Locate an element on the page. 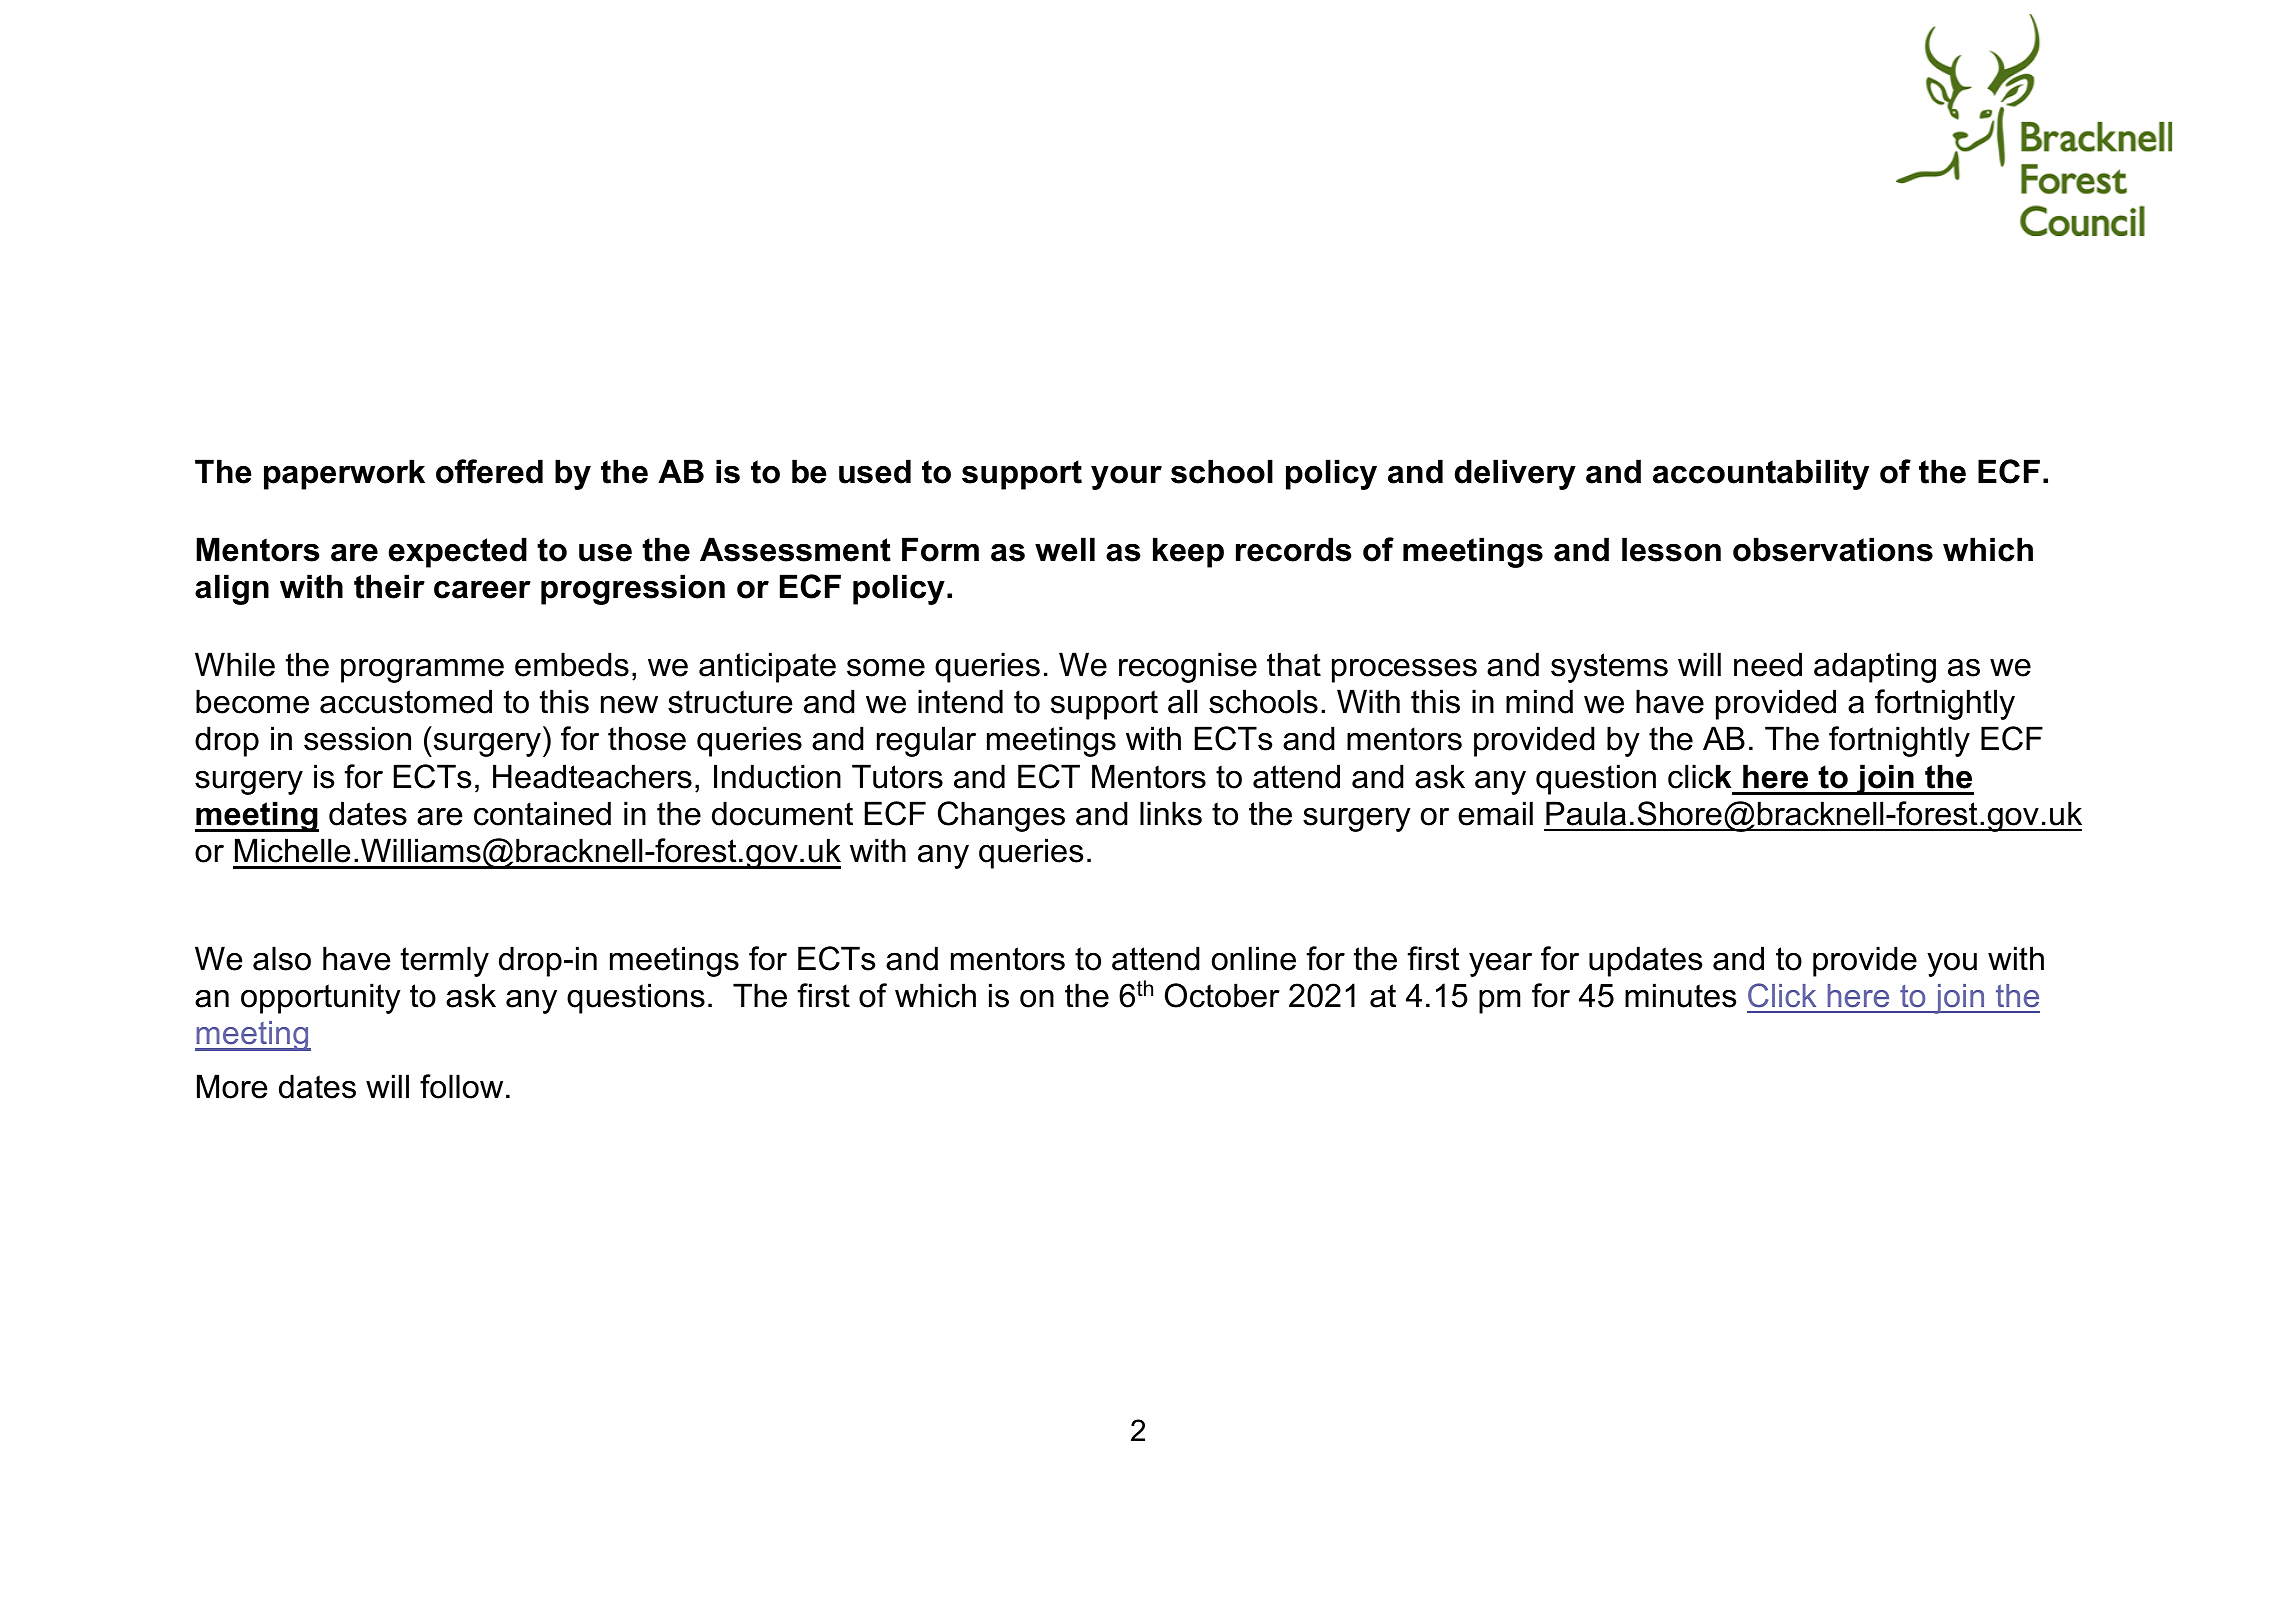 This document has height=1610, width=2277. contained is located at coordinates (542, 813).
